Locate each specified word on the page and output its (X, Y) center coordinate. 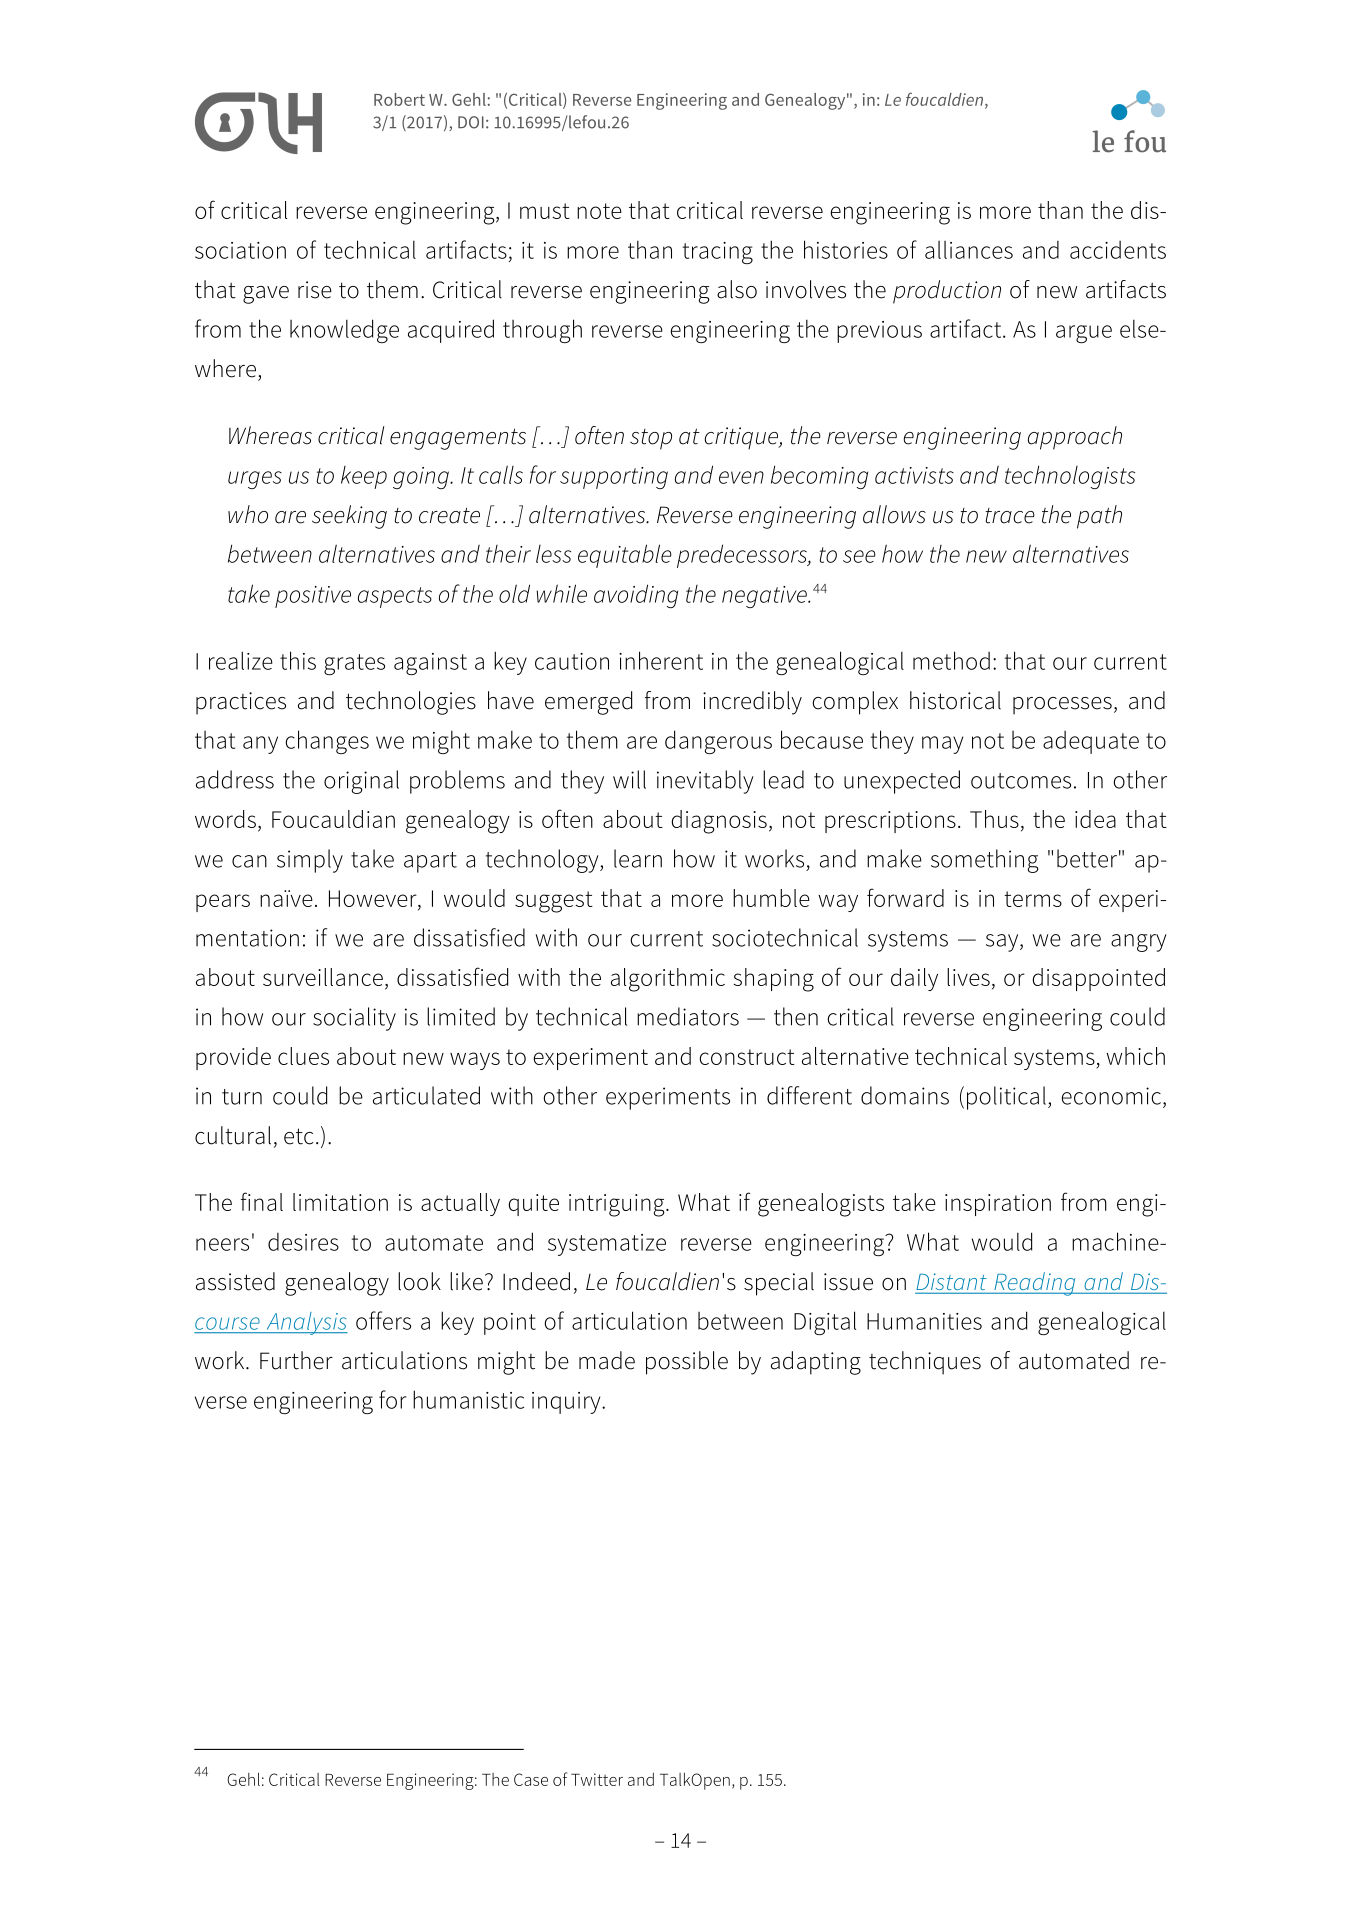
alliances (969, 250)
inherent (661, 660)
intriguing (618, 1205)
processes (1062, 706)
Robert (399, 99)
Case (531, 1779)
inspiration (998, 1205)
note (599, 211)
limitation (340, 1202)
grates (354, 664)
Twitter (597, 1779)
